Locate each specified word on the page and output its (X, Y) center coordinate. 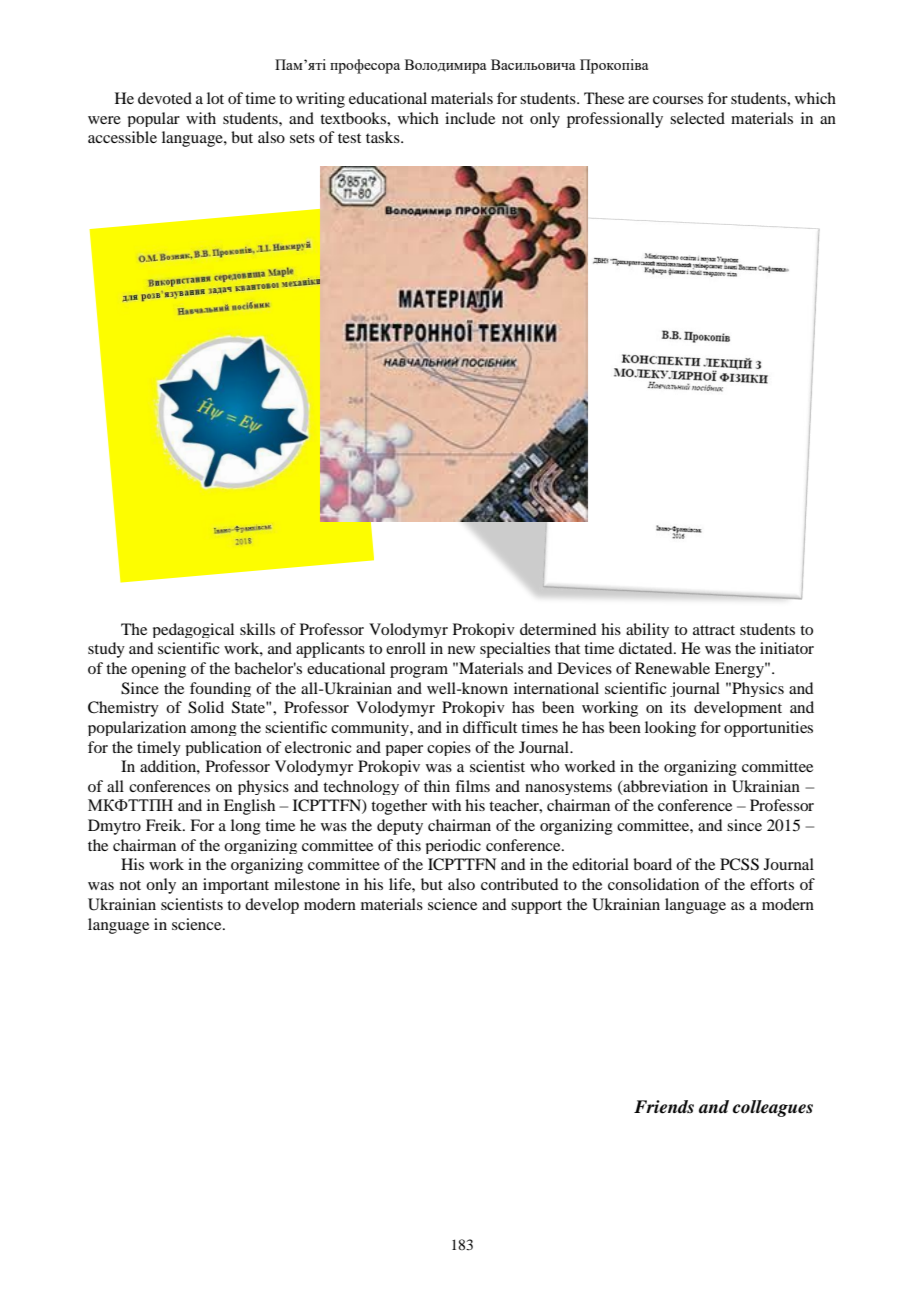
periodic (453, 846)
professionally (615, 120)
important (236, 886)
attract (714, 630)
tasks (384, 137)
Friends (664, 1107)
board (652, 864)
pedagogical (193, 630)
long (246, 827)
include (470, 118)
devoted (165, 98)
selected (697, 118)
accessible (122, 137)
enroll (406, 648)
